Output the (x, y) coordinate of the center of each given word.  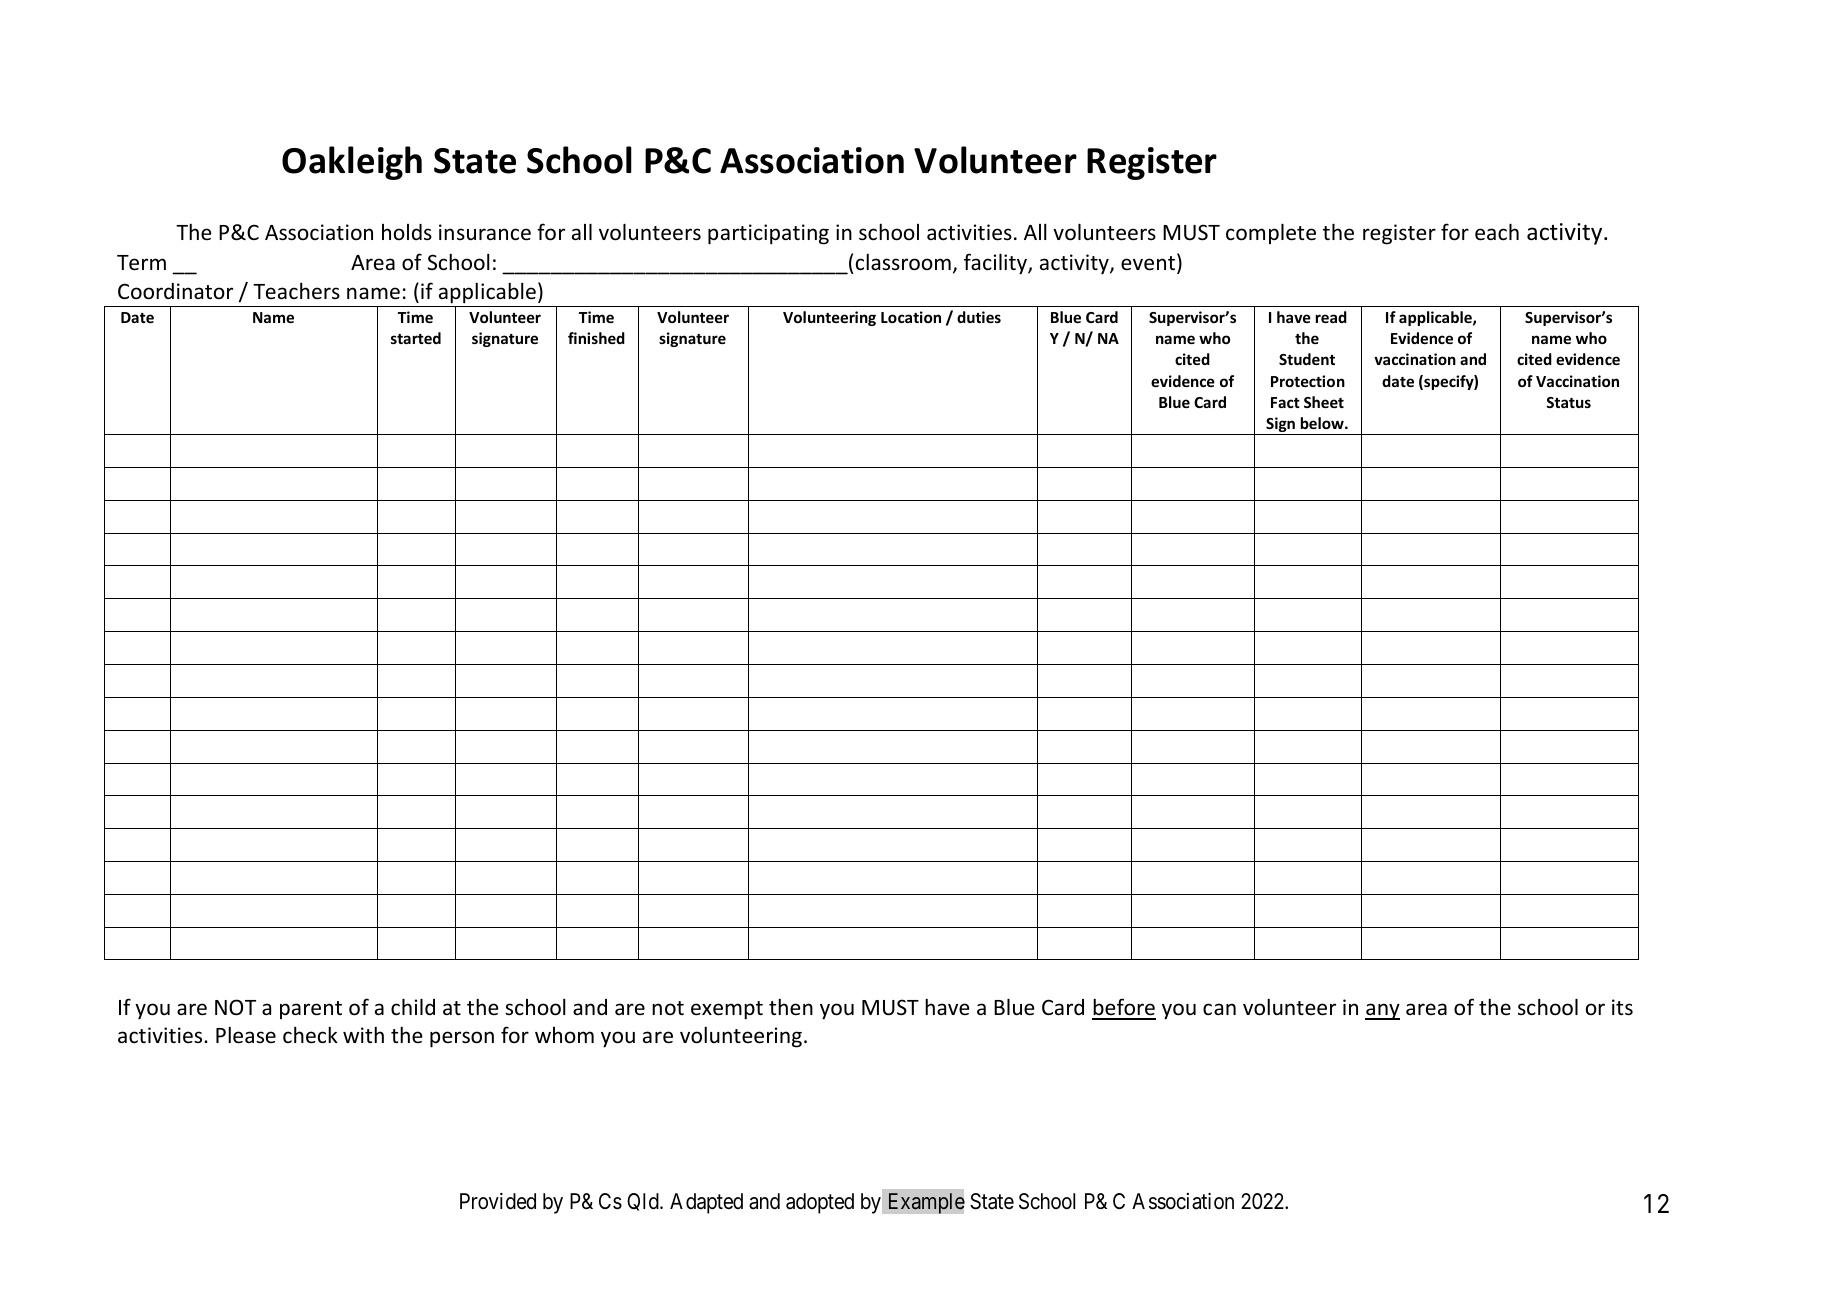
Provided (498, 1201)
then (791, 1007)
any (1382, 1011)
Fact (1285, 402)
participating (768, 234)
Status (1568, 402)
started (416, 338)
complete (1271, 233)
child (413, 1006)
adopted (820, 1203)
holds (407, 232)
